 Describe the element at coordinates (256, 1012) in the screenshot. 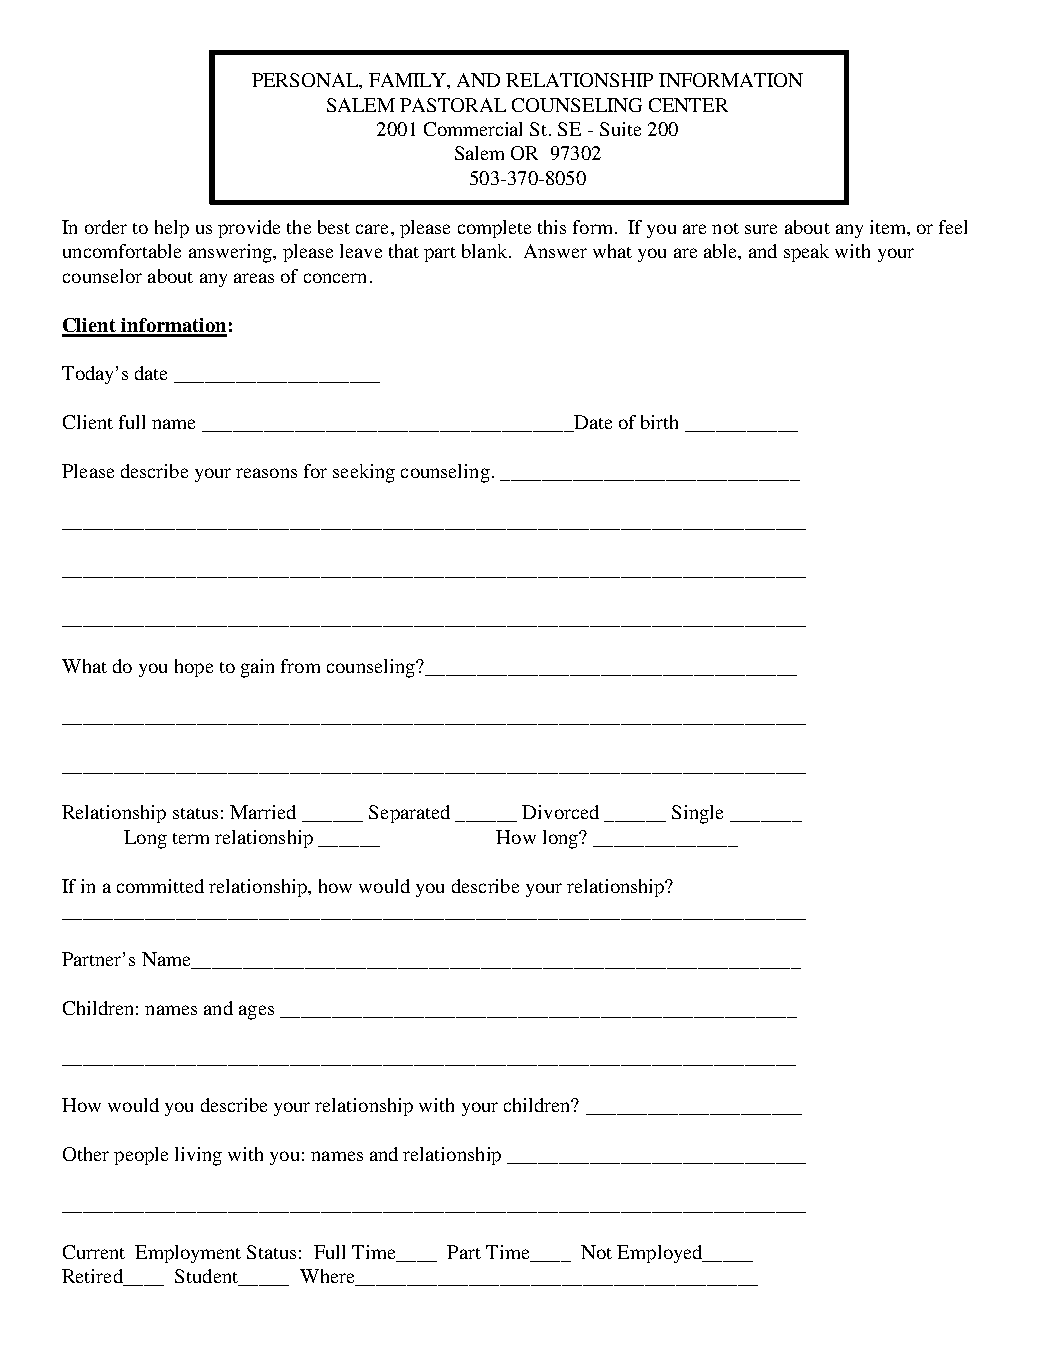

I see `ages` at that location.
